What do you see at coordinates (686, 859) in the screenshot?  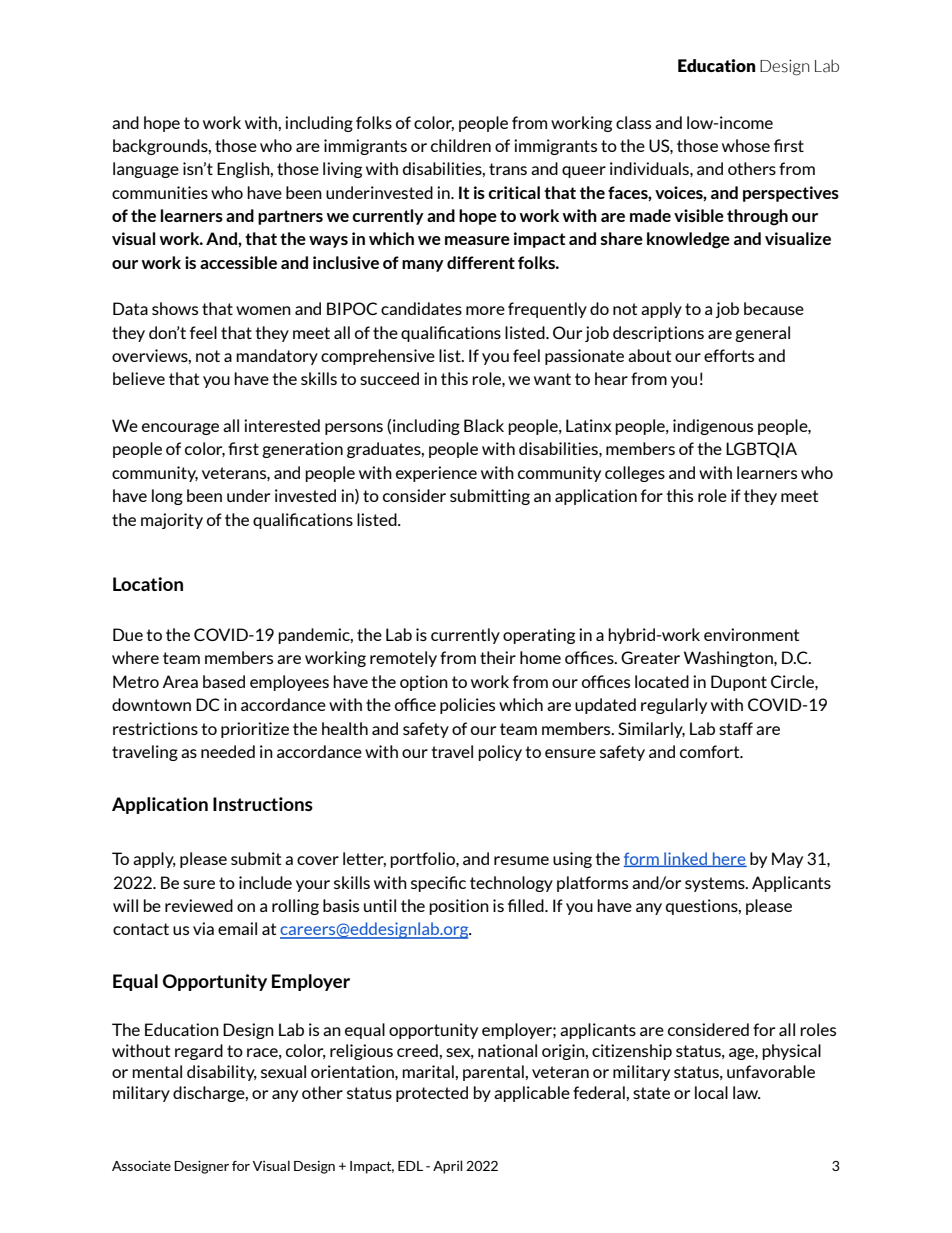 I see `linked` at bounding box center [686, 859].
